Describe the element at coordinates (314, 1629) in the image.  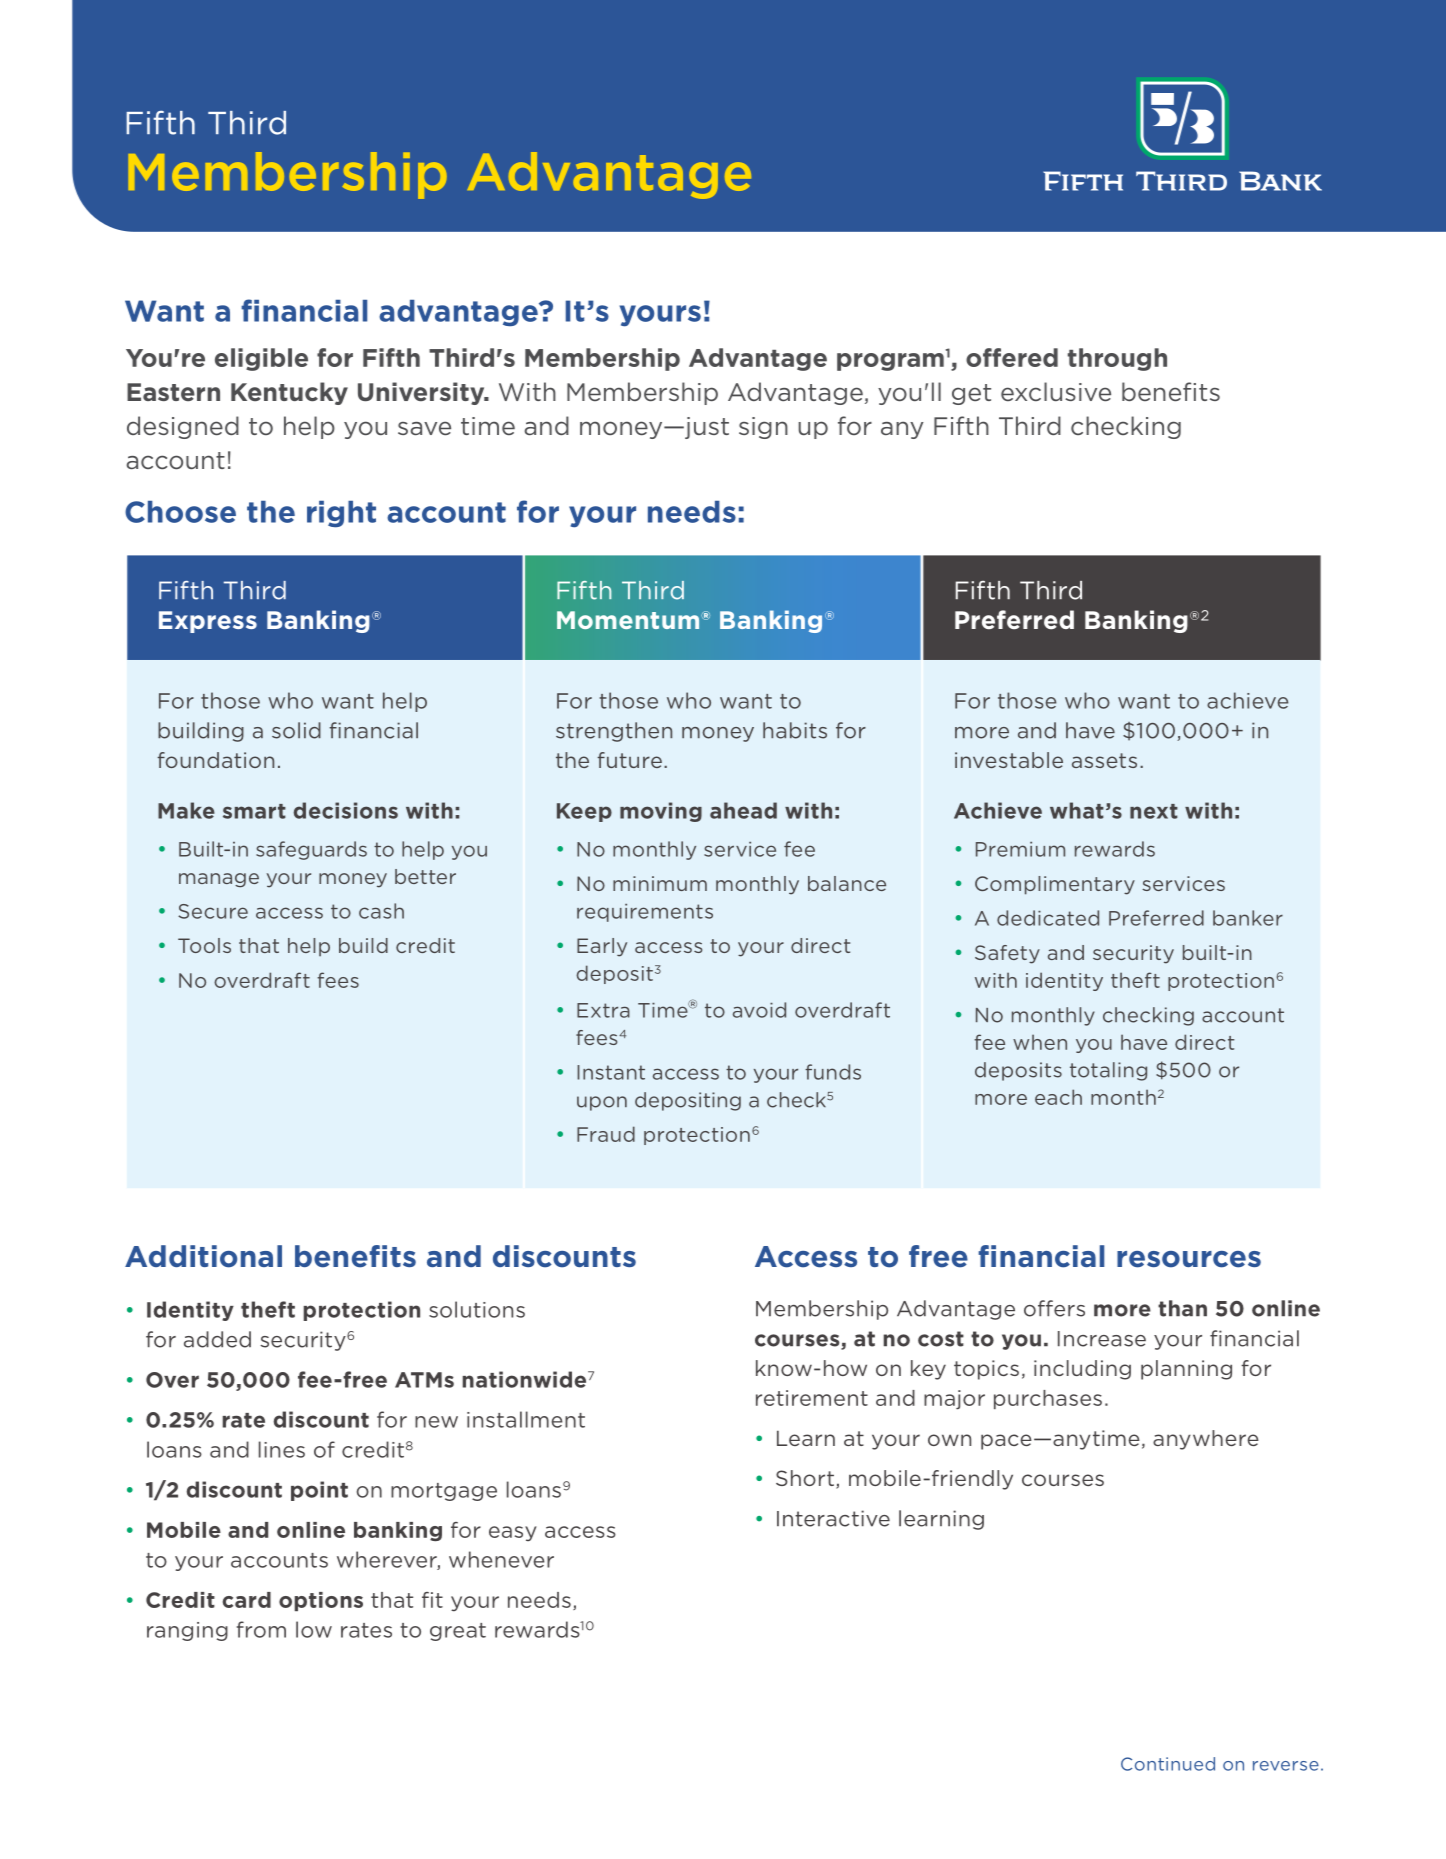
I see `low` at that location.
